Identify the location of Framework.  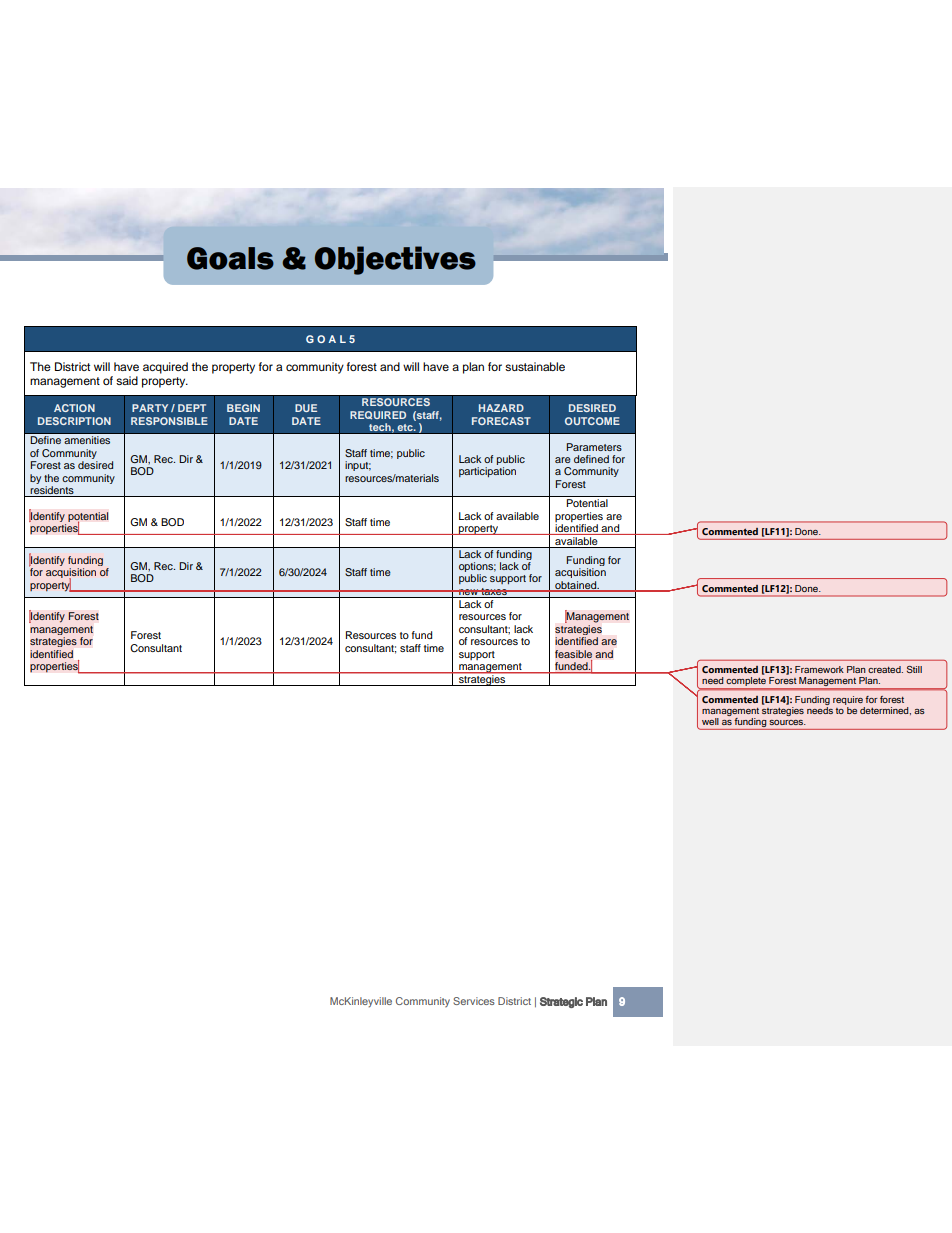
(819, 669).
